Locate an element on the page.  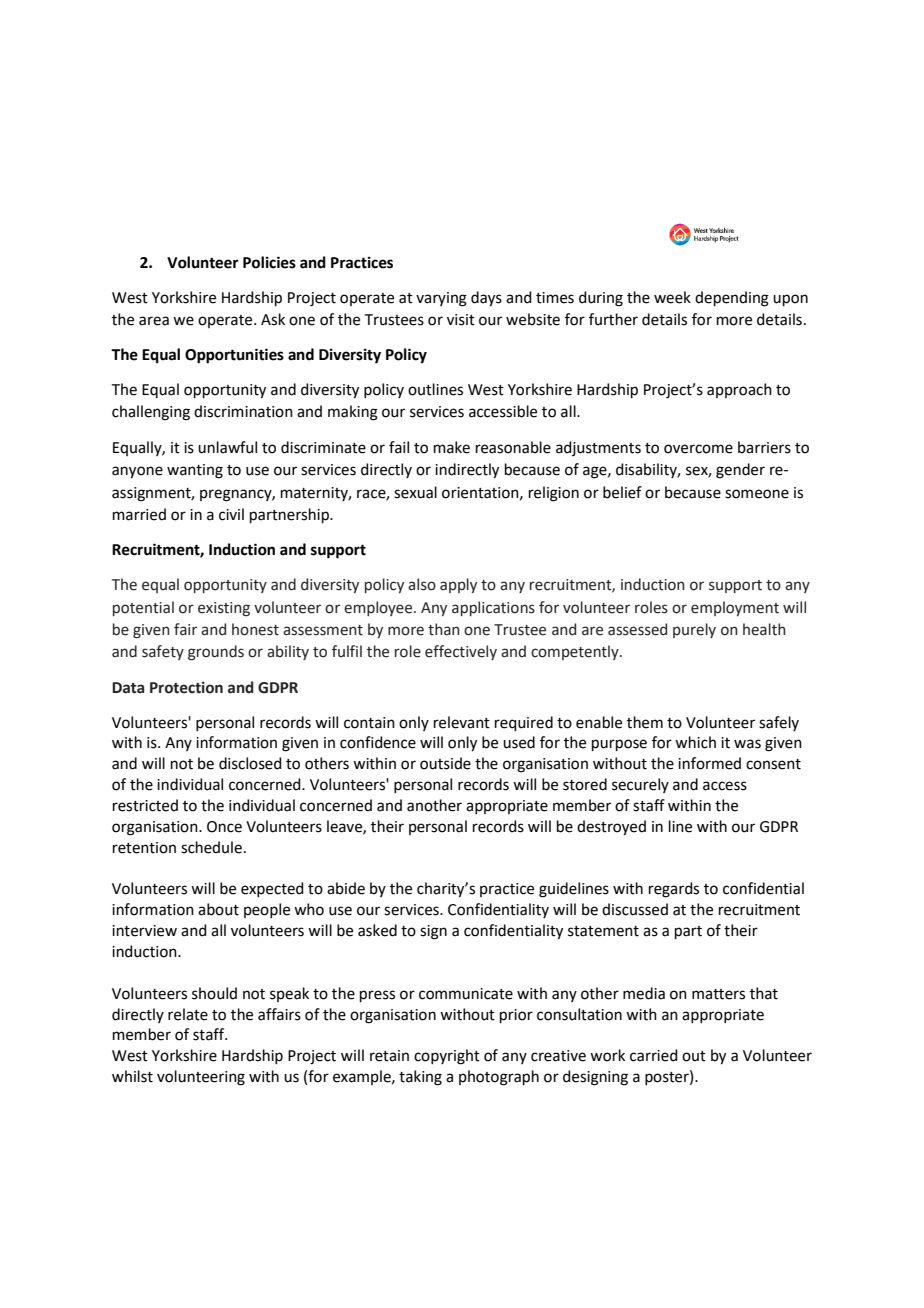
unlawful is located at coordinates (227, 447).
